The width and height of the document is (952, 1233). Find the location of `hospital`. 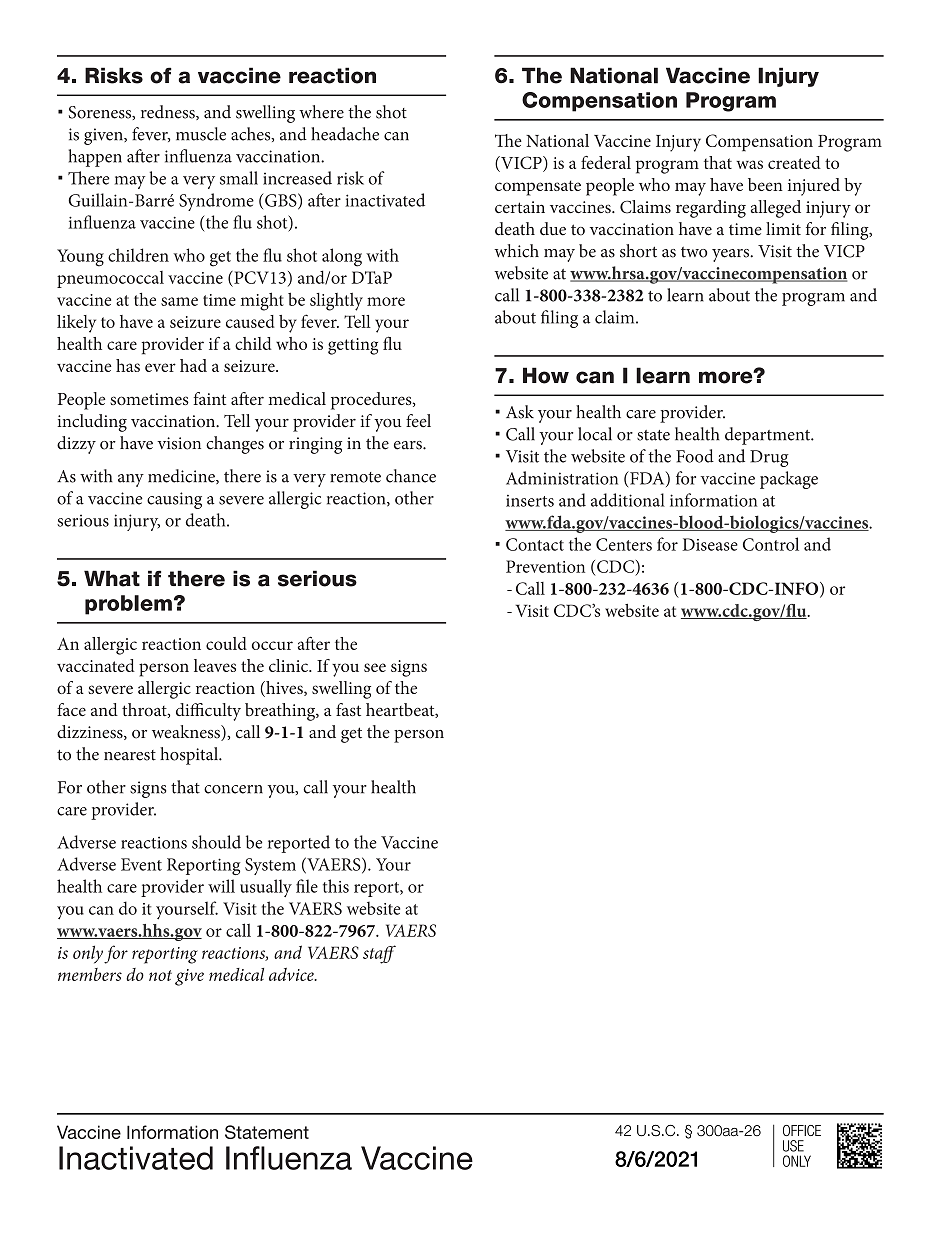

hospital is located at coordinates (190, 756).
